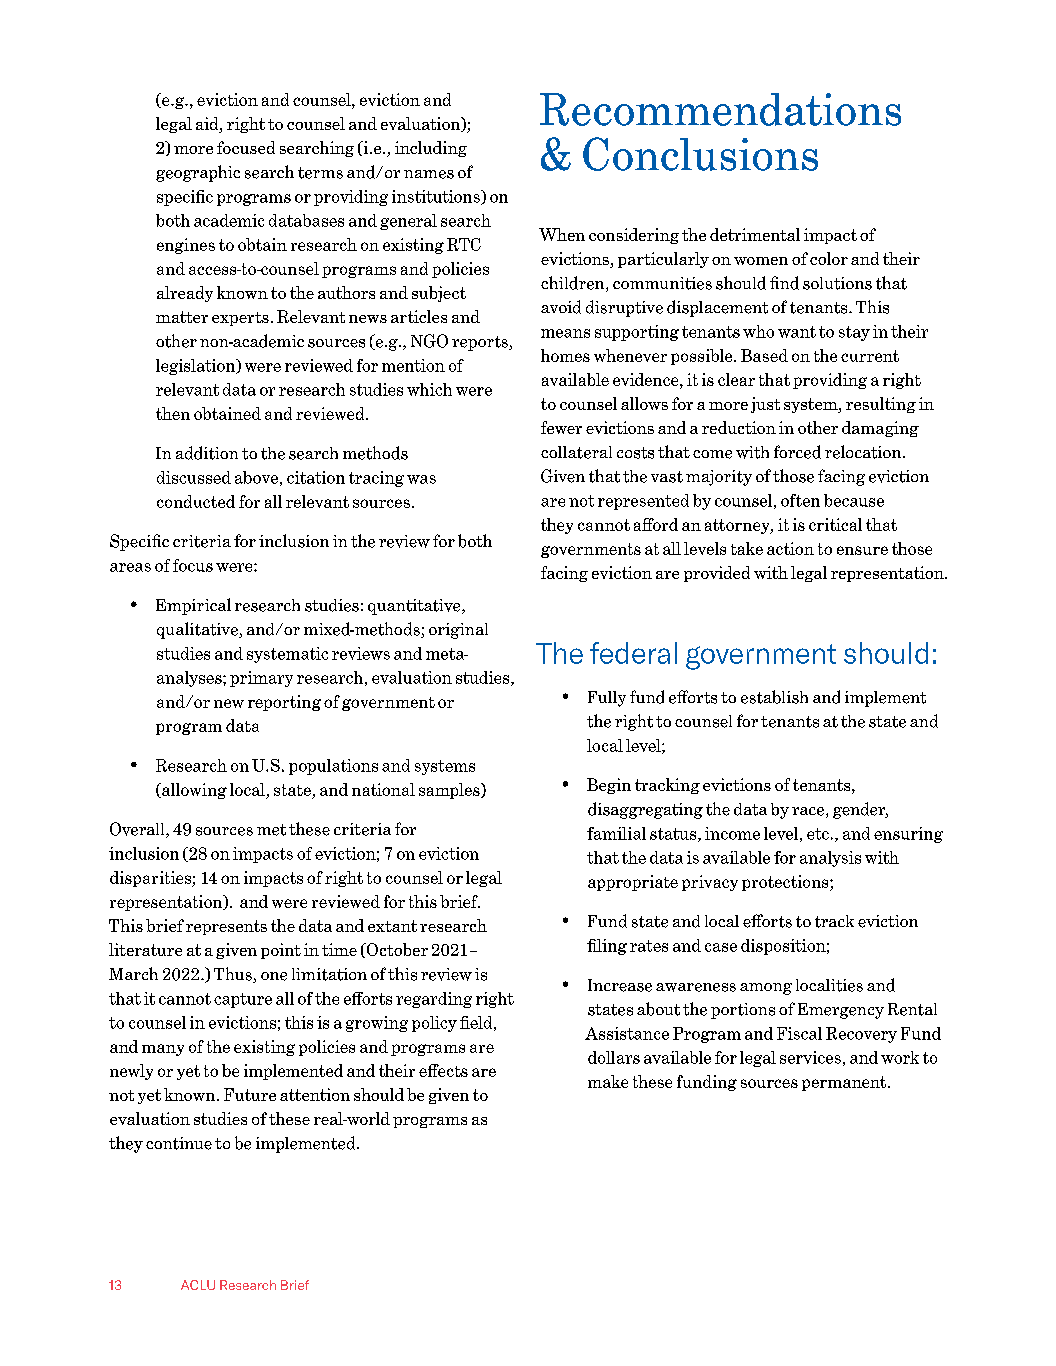 This screenshot has width=1056, height=1366. I want to click on including, so click(431, 149).
